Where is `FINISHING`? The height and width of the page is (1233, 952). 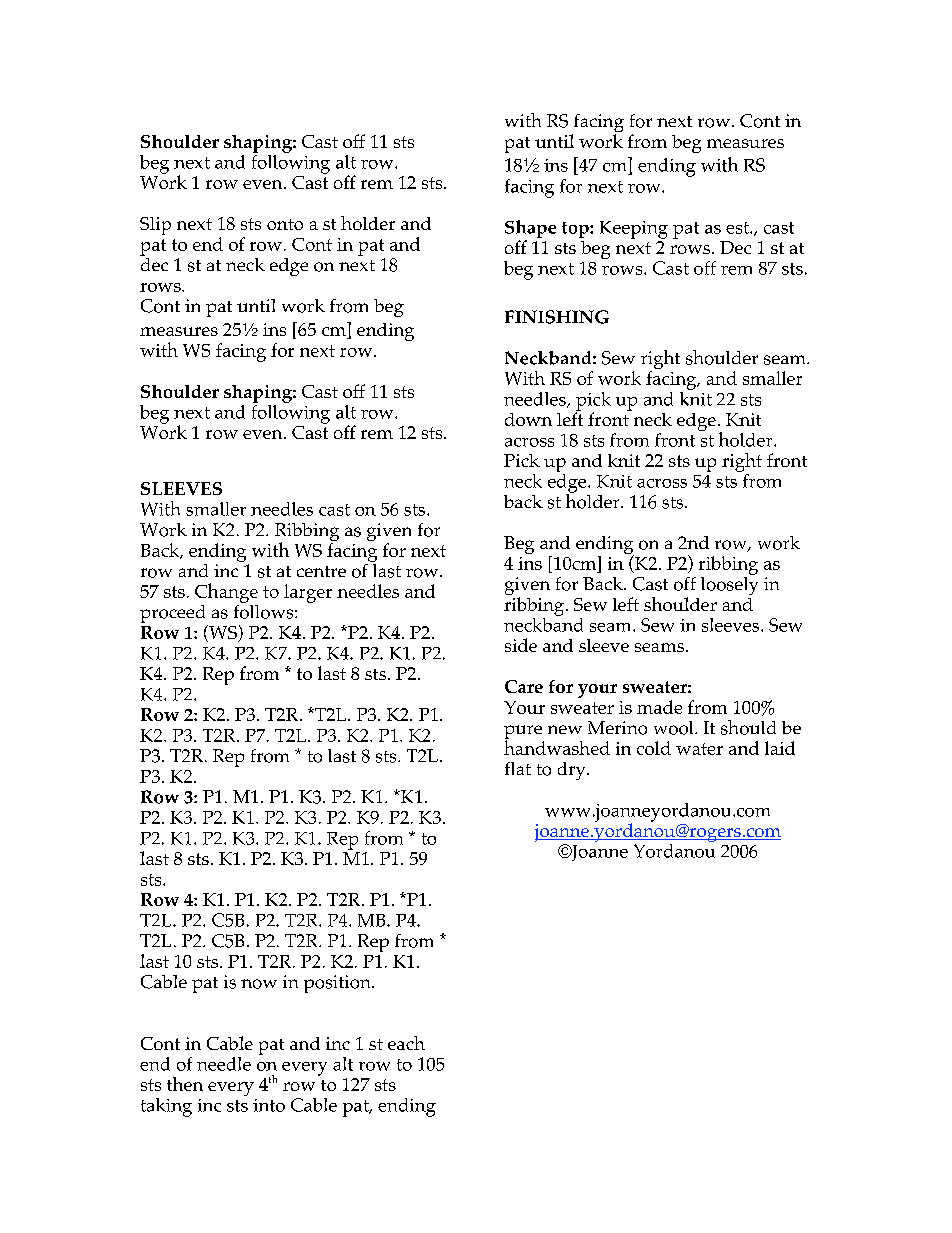
FINISHING is located at coordinates (557, 317).
